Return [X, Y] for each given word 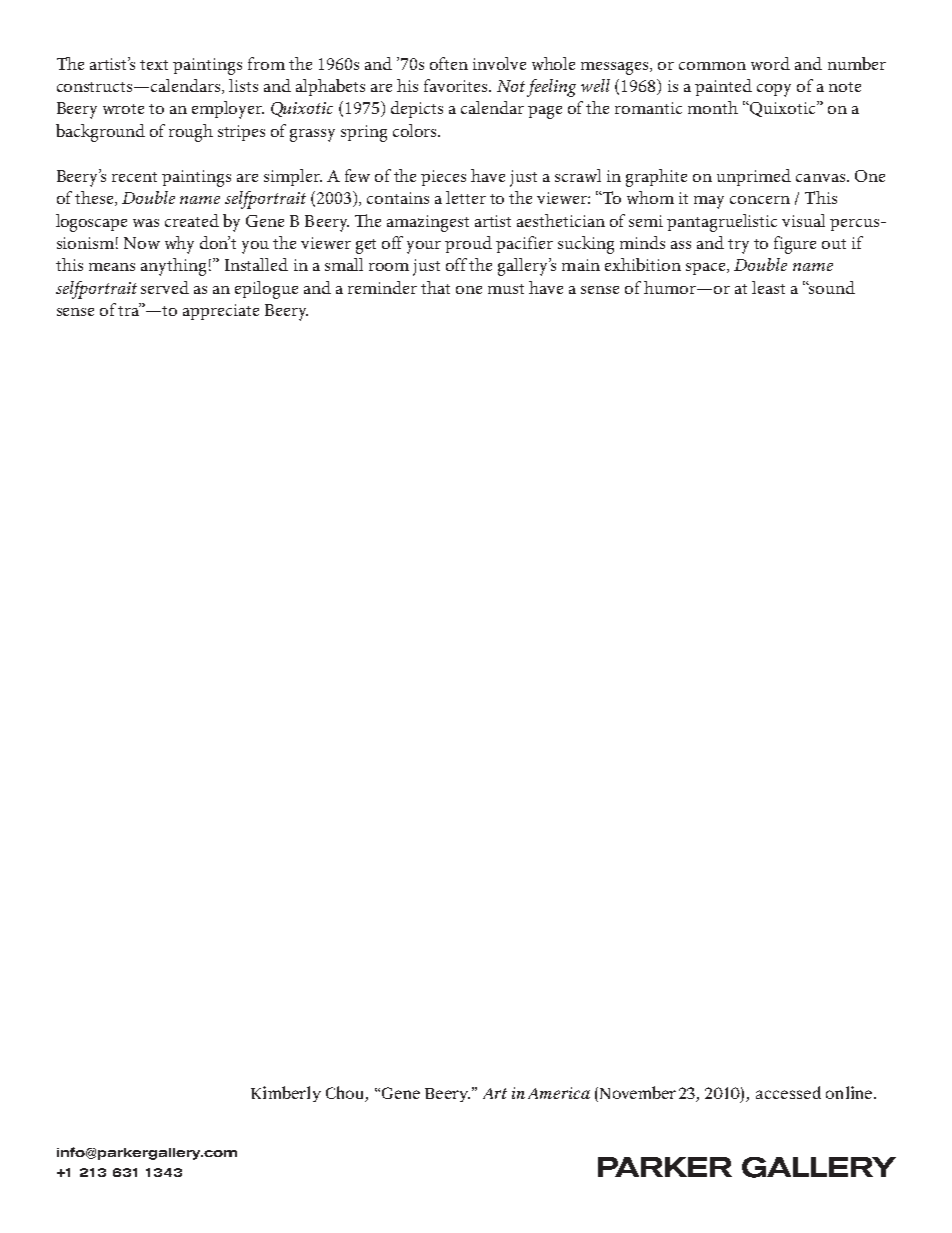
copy [774, 90]
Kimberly [286, 1094]
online [850, 1092]
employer [228, 110]
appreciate [221, 312]
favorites [457, 85]
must [506, 289]
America [559, 1093]
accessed [788, 1092]
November [636, 1094]
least [768, 287]
